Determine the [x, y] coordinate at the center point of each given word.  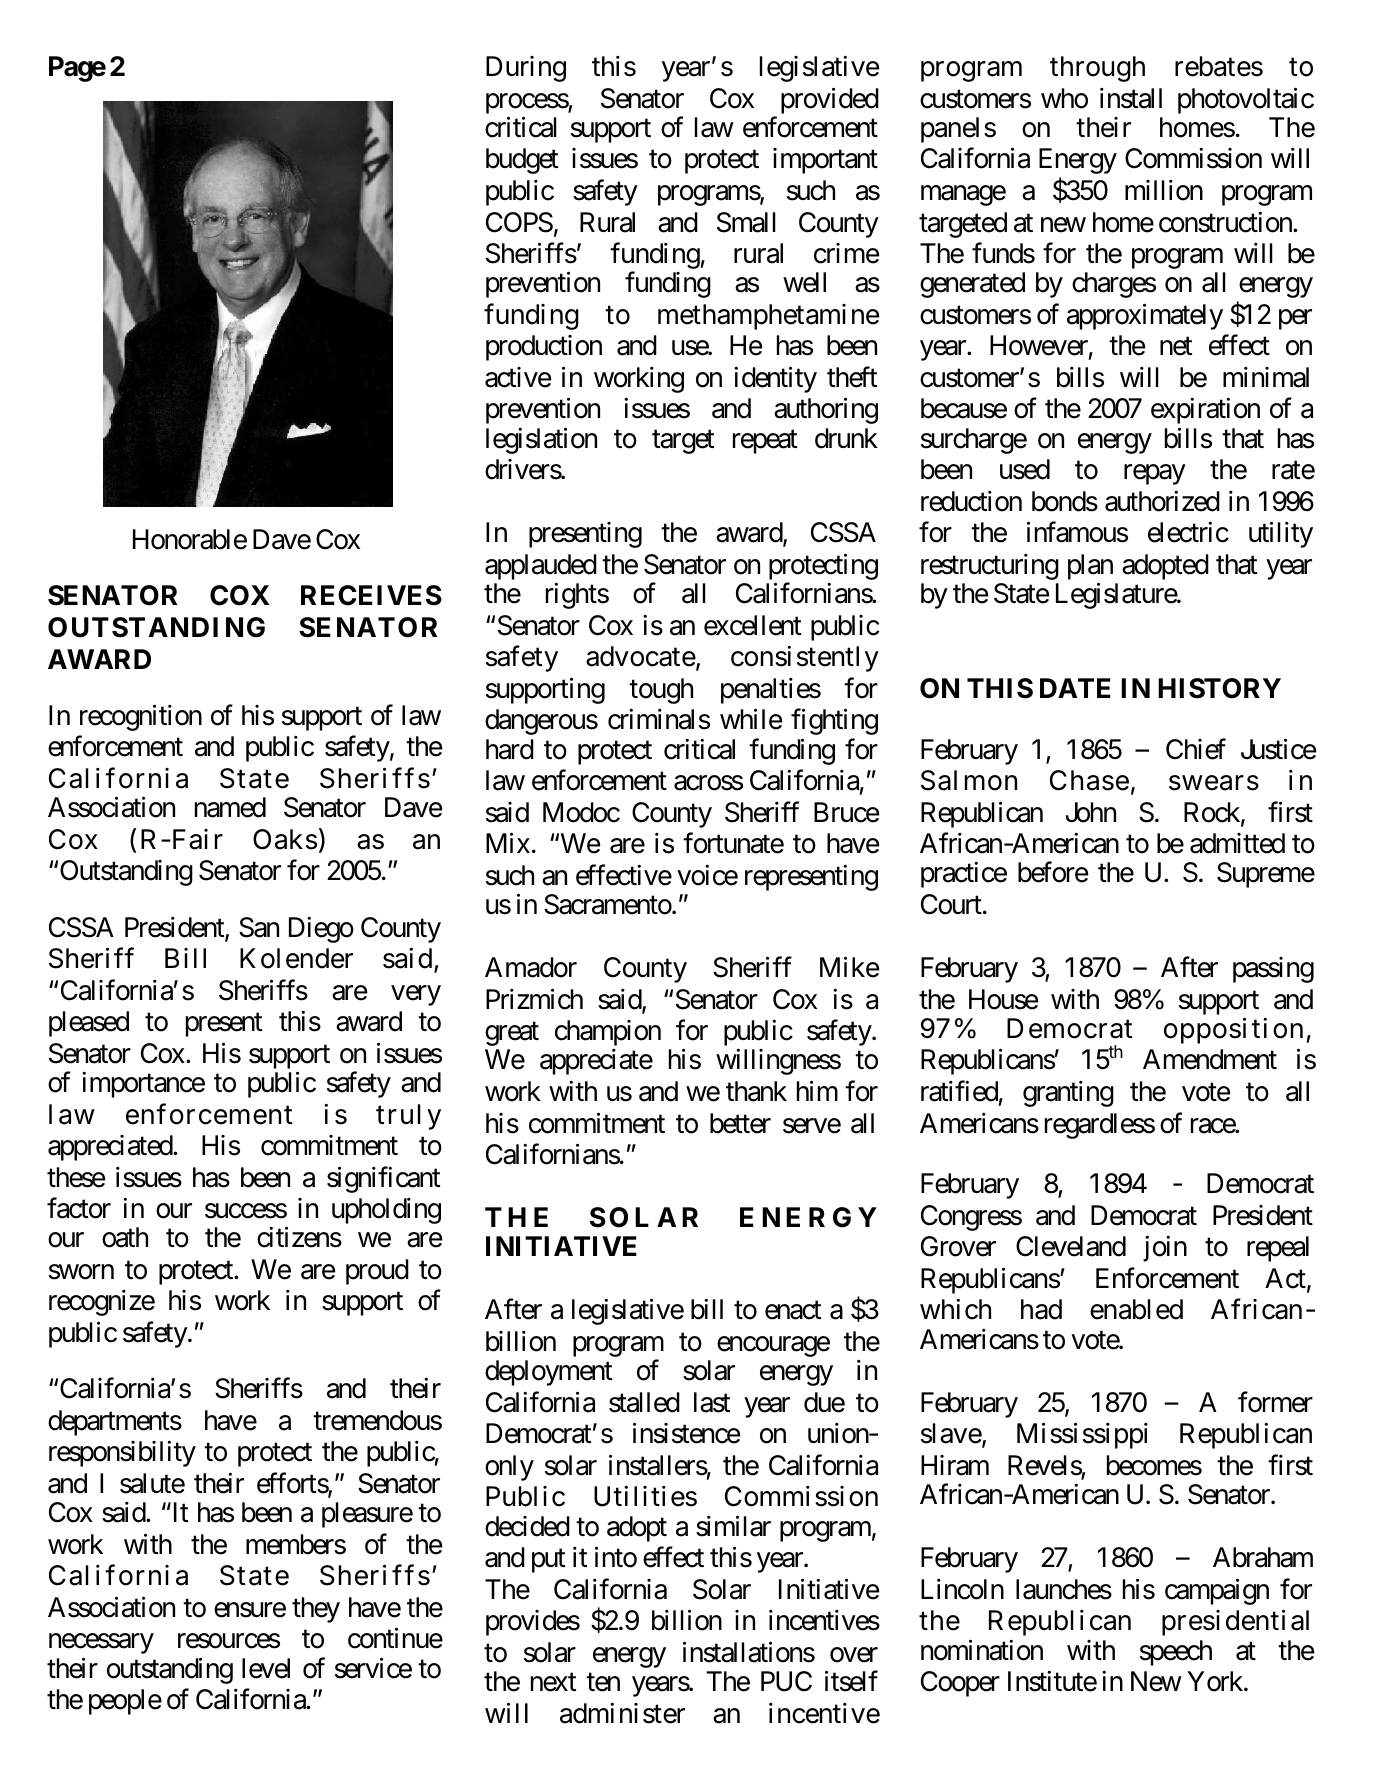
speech [1176, 1653]
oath [125, 1237]
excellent [753, 625]
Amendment [1210, 1059]
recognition [141, 717]
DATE [1075, 688]
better [740, 1123]
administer [622, 1713]
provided [830, 100]
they [316, 1610]
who [1064, 98]
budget [522, 161]
